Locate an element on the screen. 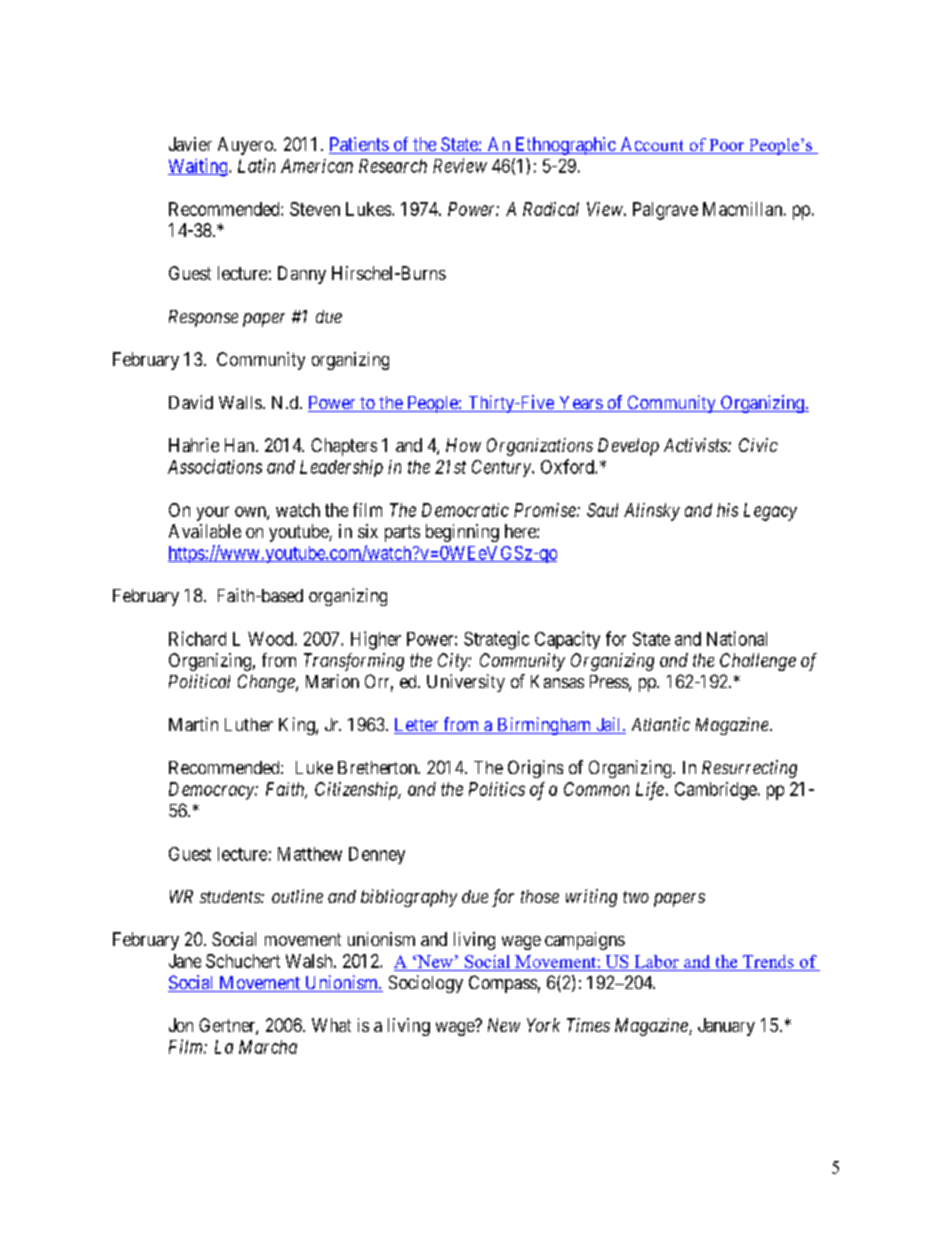 The width and height of the screenshot is (952, 1233). Poor is located at coordinates (726, 146).
